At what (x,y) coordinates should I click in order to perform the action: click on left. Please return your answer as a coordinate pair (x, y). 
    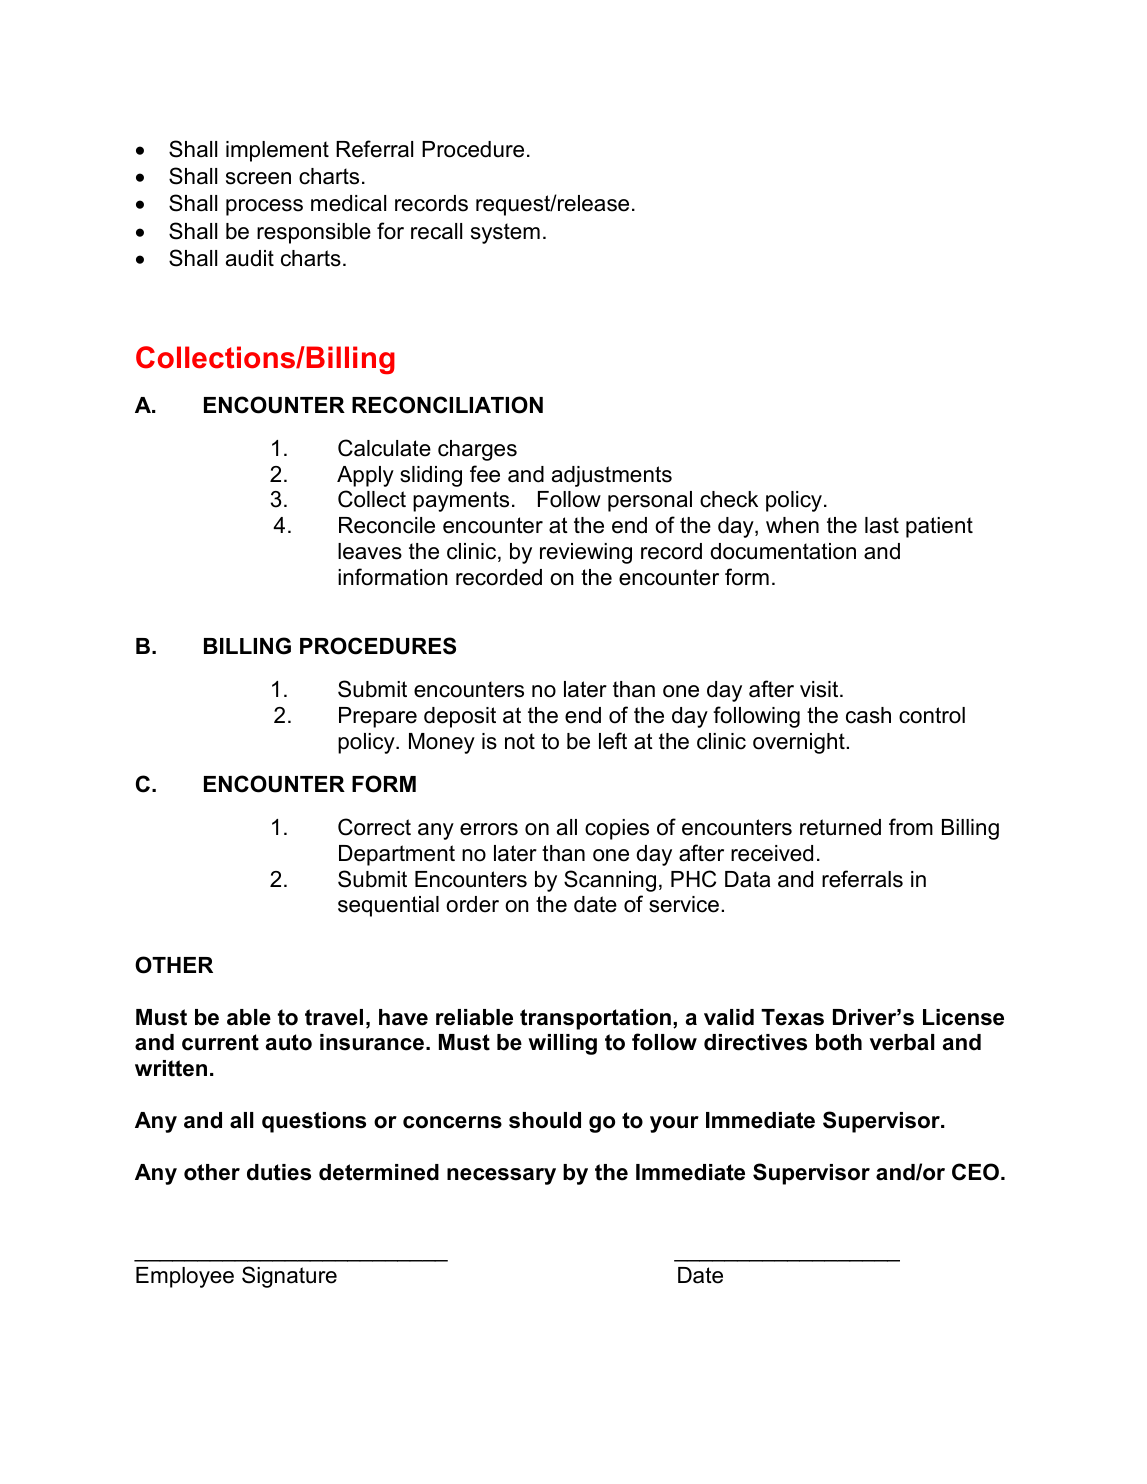
    Looking at the image, I should click on (613, 741).
